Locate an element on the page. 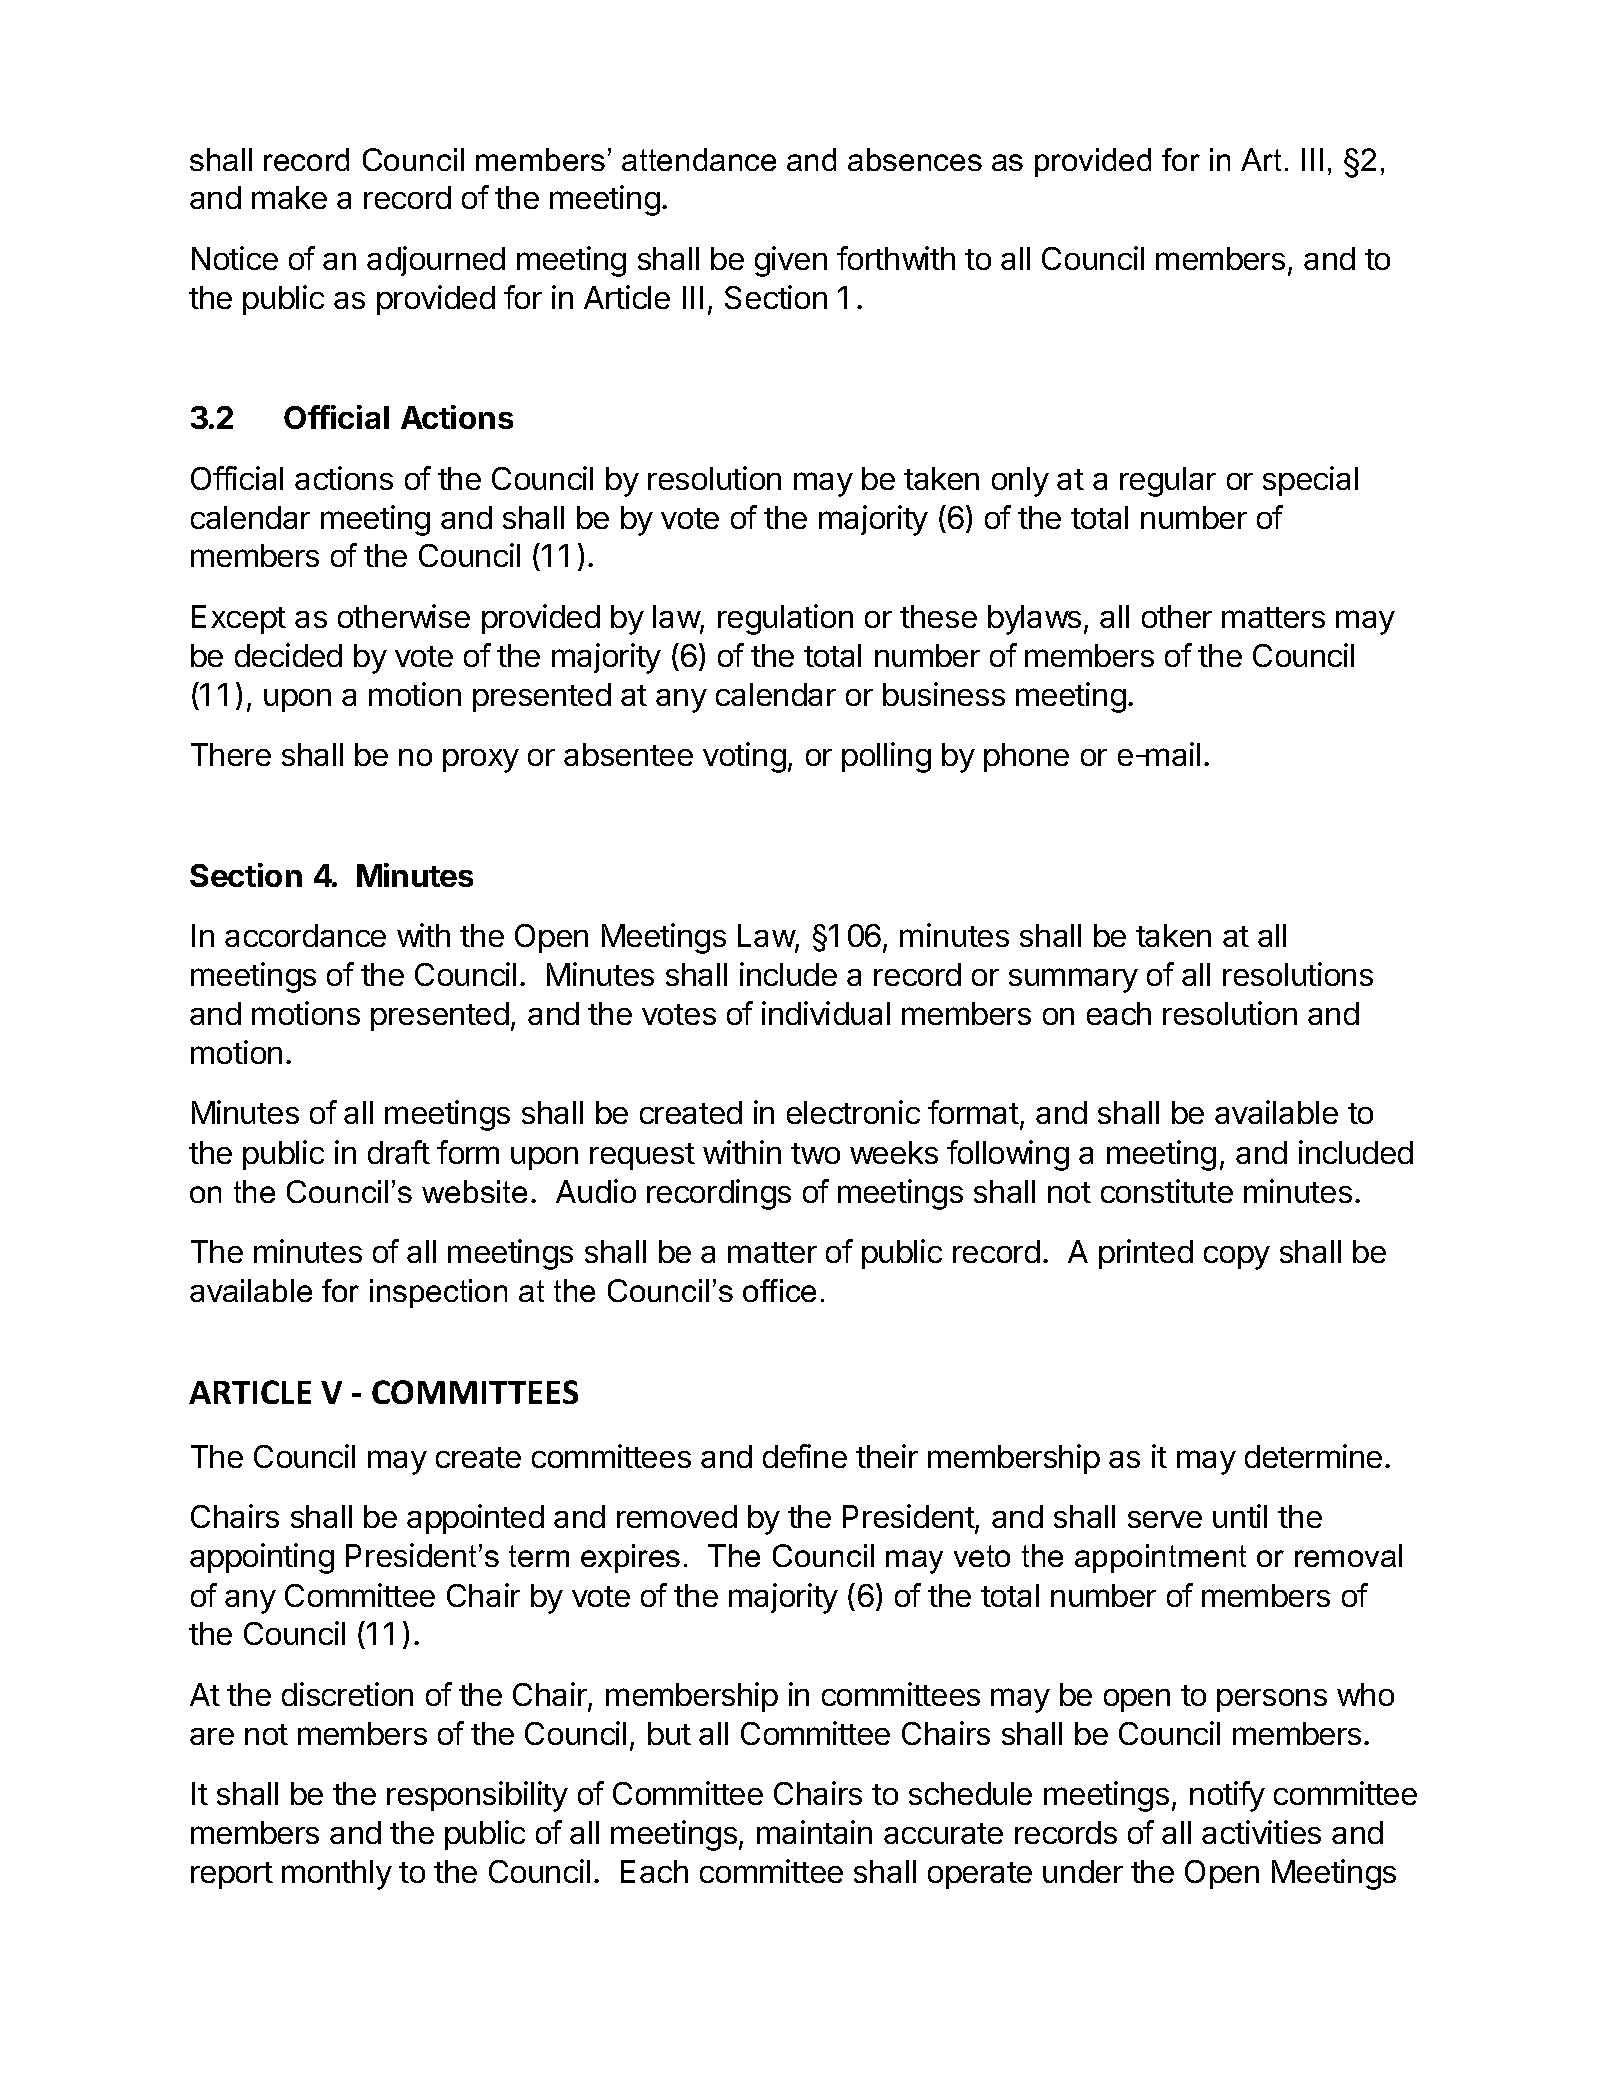  make is located at coordinates (289, 197).
